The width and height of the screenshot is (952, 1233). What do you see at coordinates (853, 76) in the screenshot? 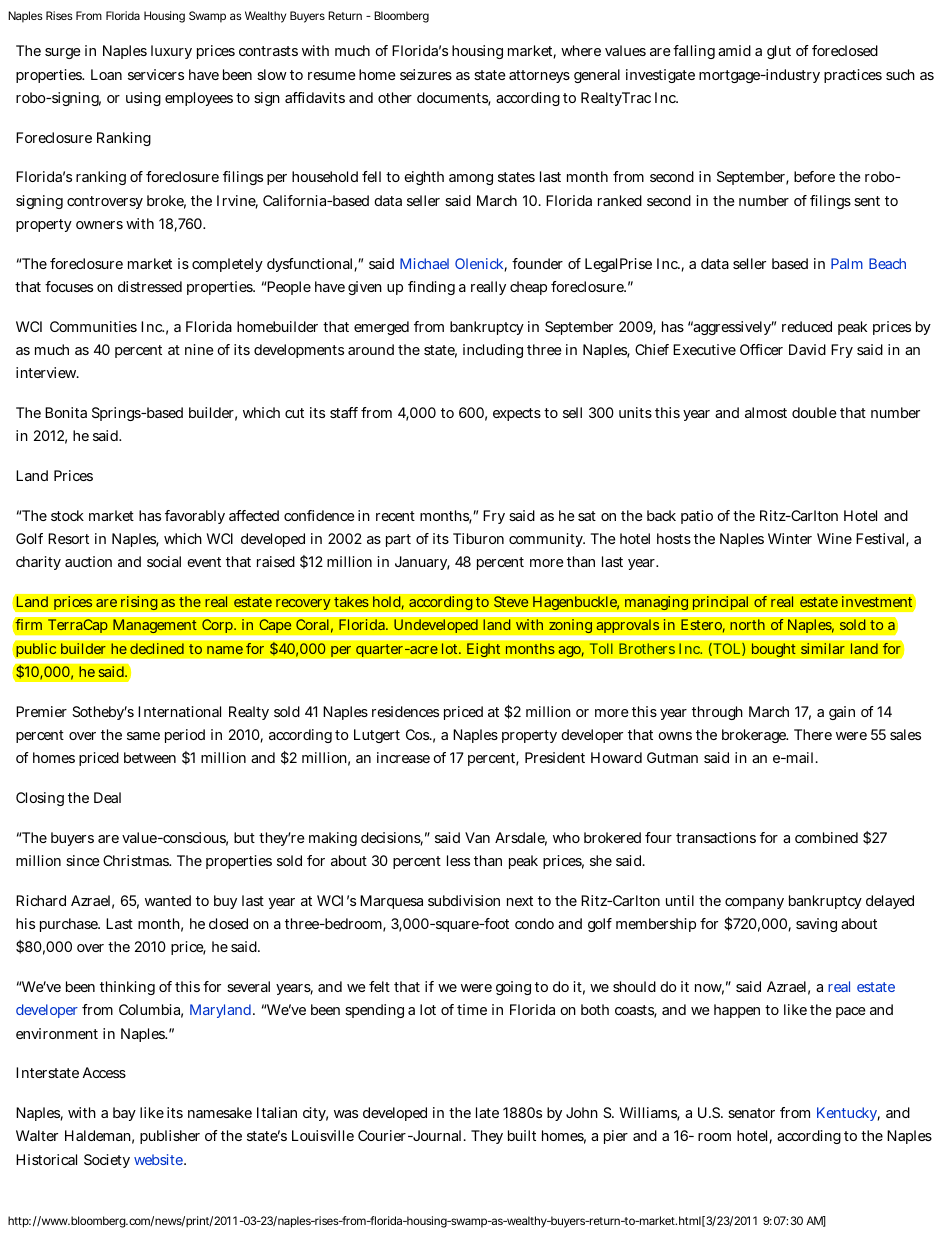
I see `practices` at bounding box center [853, 76].
